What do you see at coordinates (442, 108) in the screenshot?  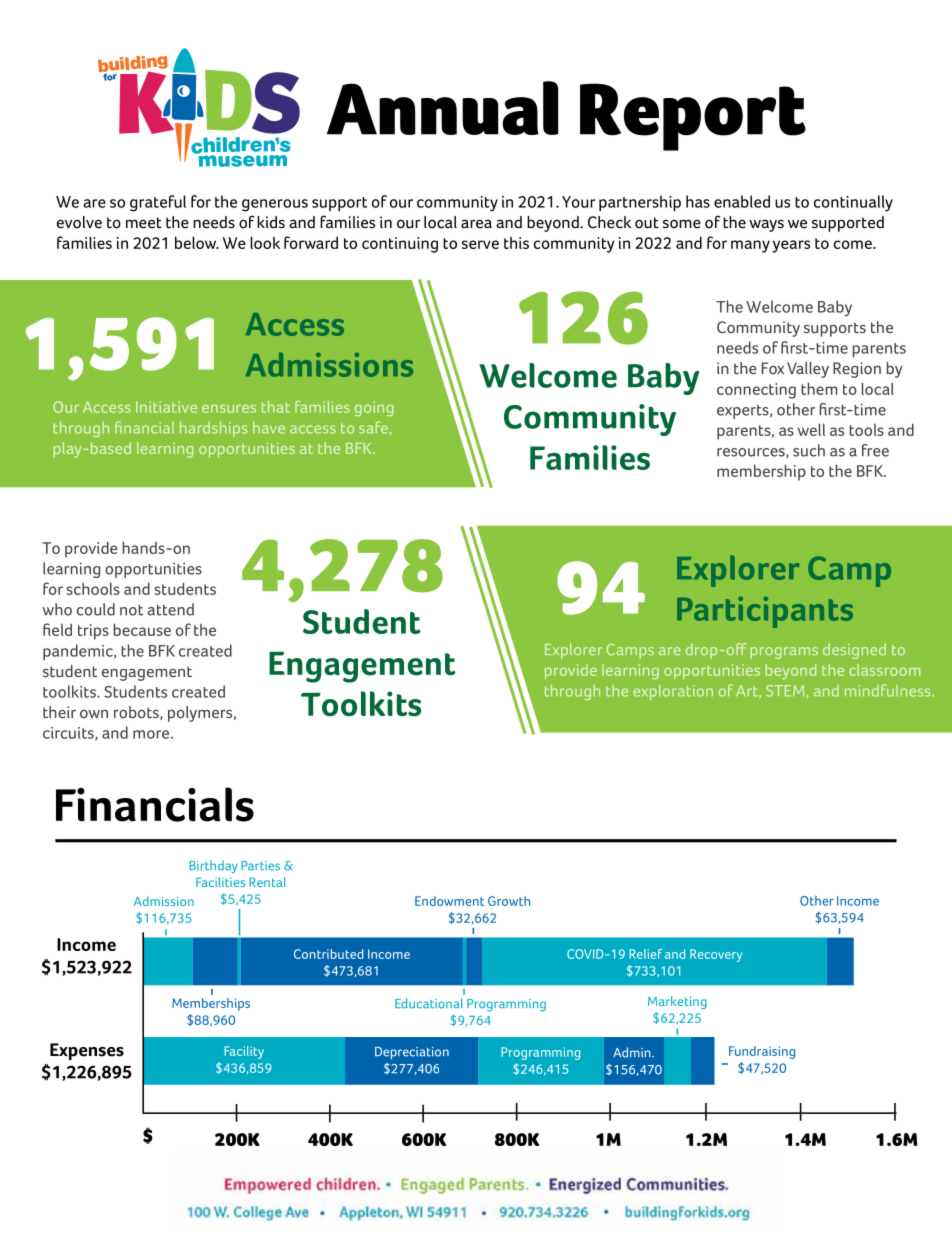 I see `Annual` at bounding box center [442, 108].
